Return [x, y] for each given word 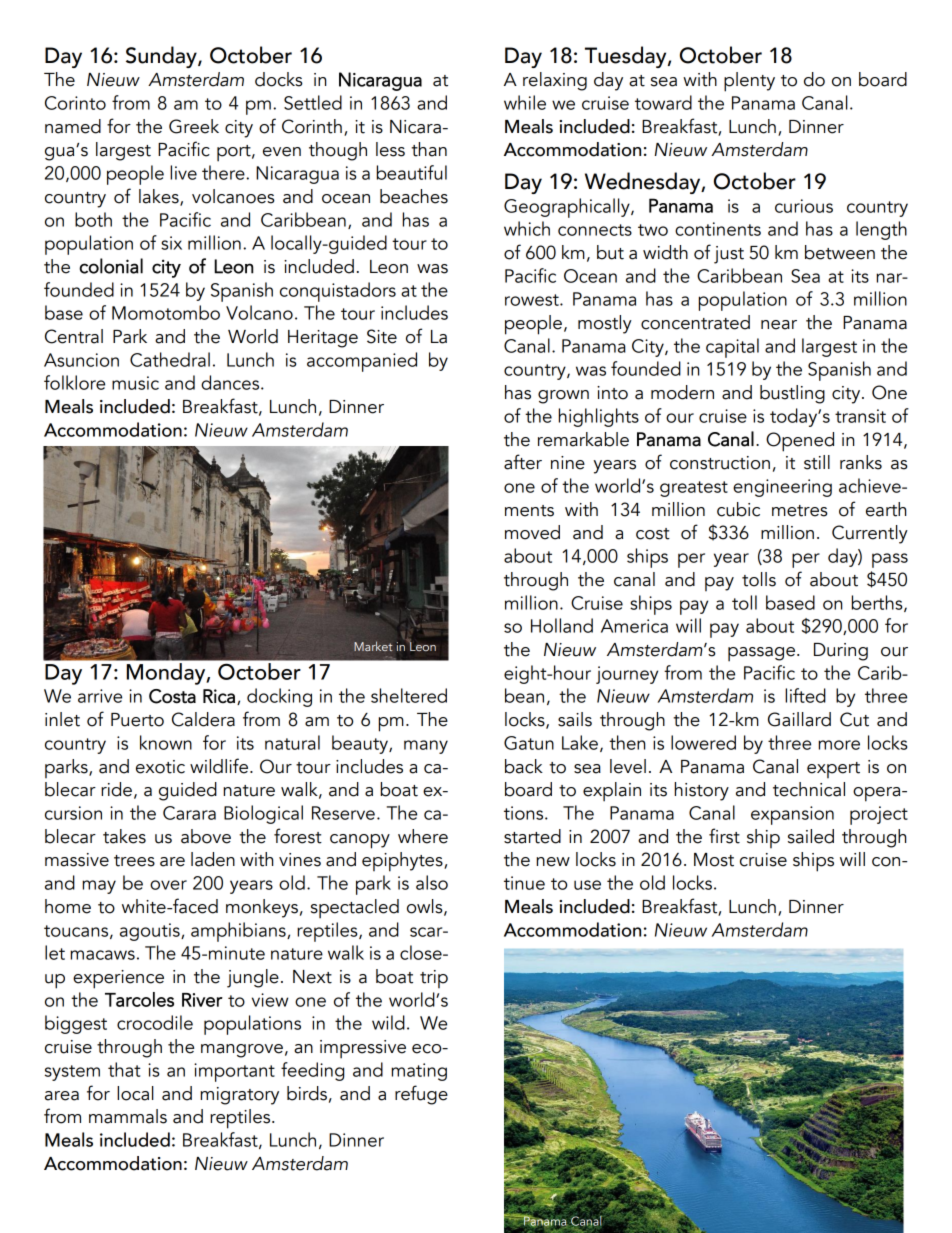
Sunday [162, 57]
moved [532, 532]
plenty [749, 82]
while [525, 102]
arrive [100, 696]
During [841, 652]
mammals [128, 1116]
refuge [421, 1095]
